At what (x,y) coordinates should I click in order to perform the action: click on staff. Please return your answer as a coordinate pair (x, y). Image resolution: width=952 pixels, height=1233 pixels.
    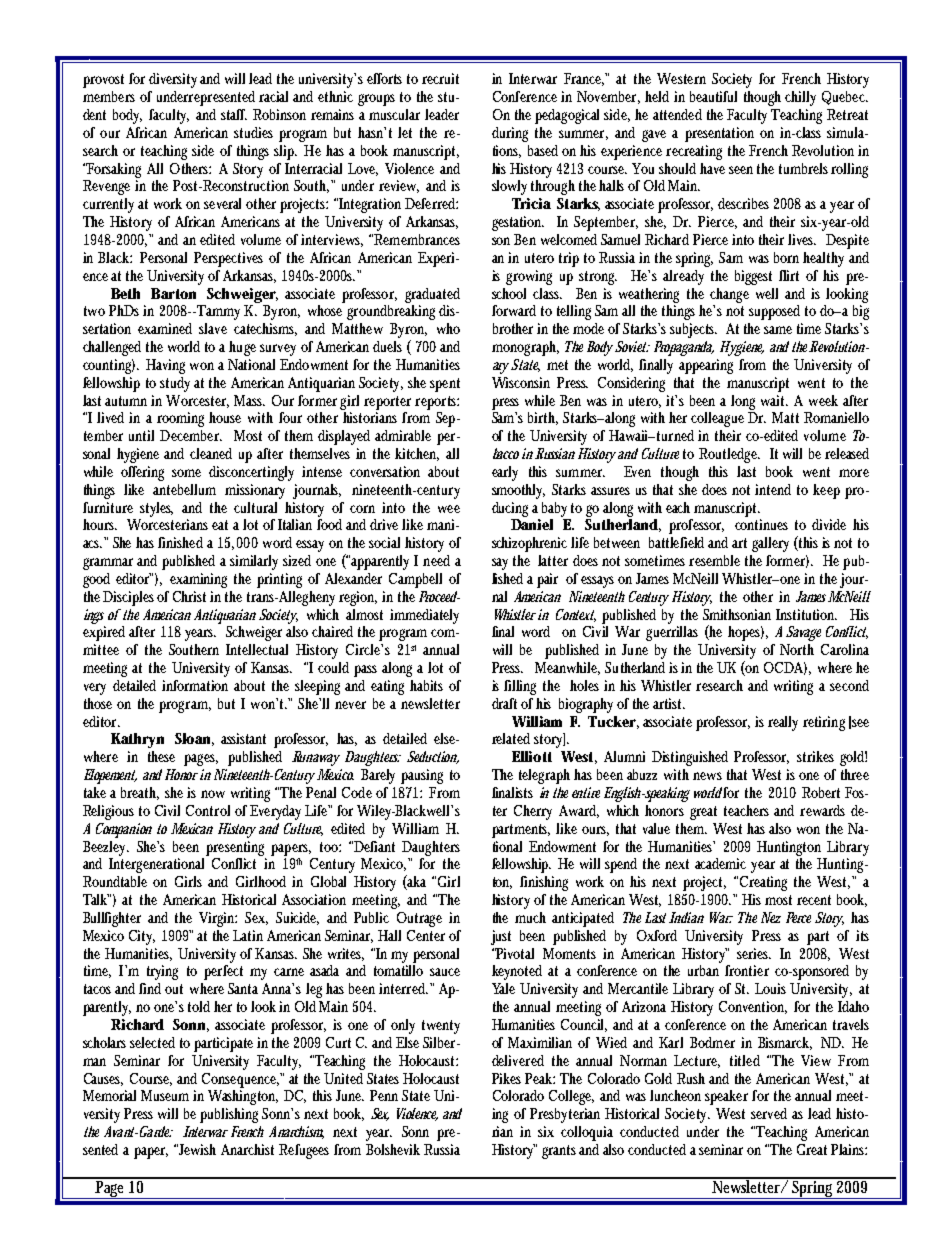
    Looking at the image, I should click on (234, 114).
